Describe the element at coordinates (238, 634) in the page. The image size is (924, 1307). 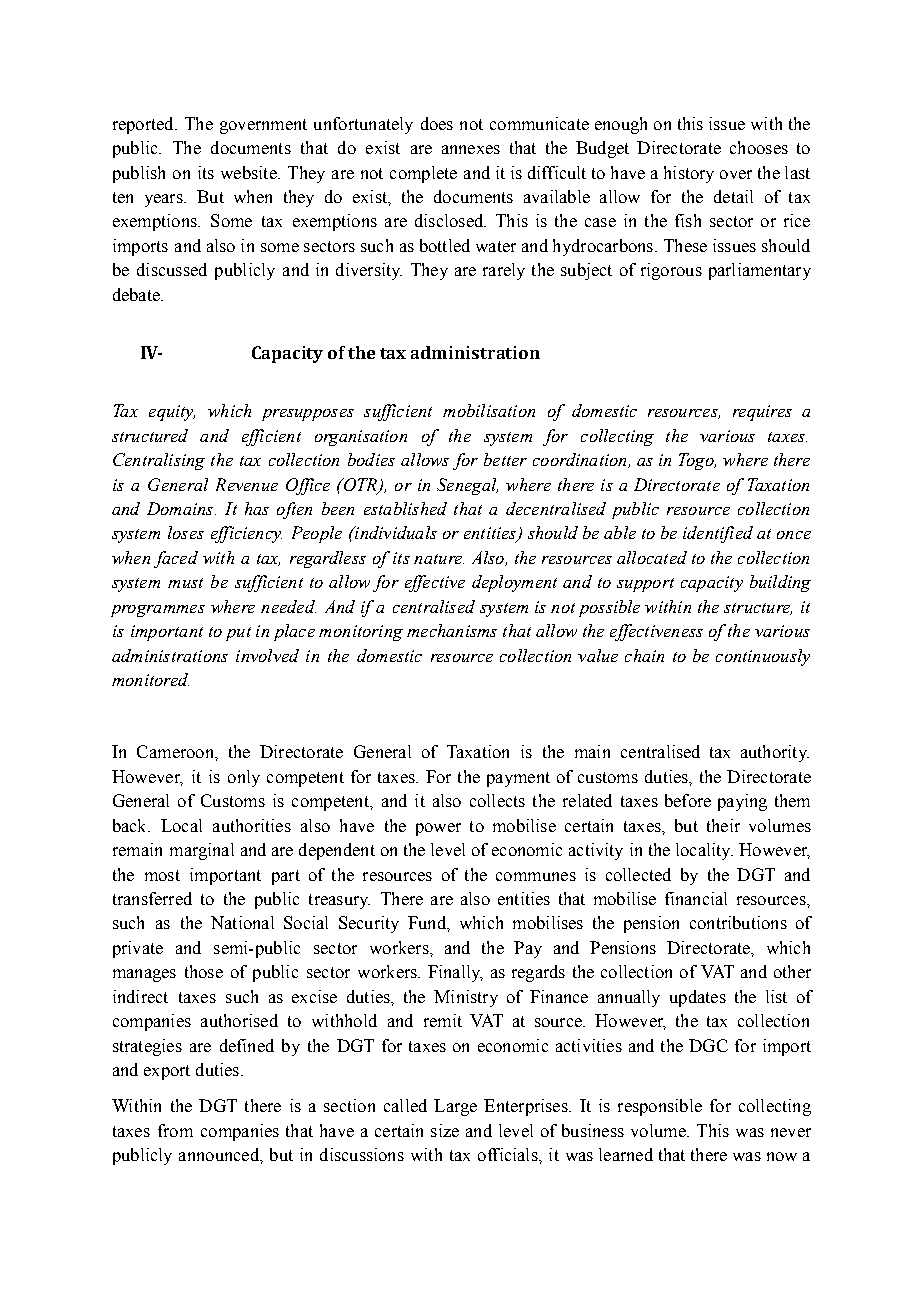
I see `put` at that location.
